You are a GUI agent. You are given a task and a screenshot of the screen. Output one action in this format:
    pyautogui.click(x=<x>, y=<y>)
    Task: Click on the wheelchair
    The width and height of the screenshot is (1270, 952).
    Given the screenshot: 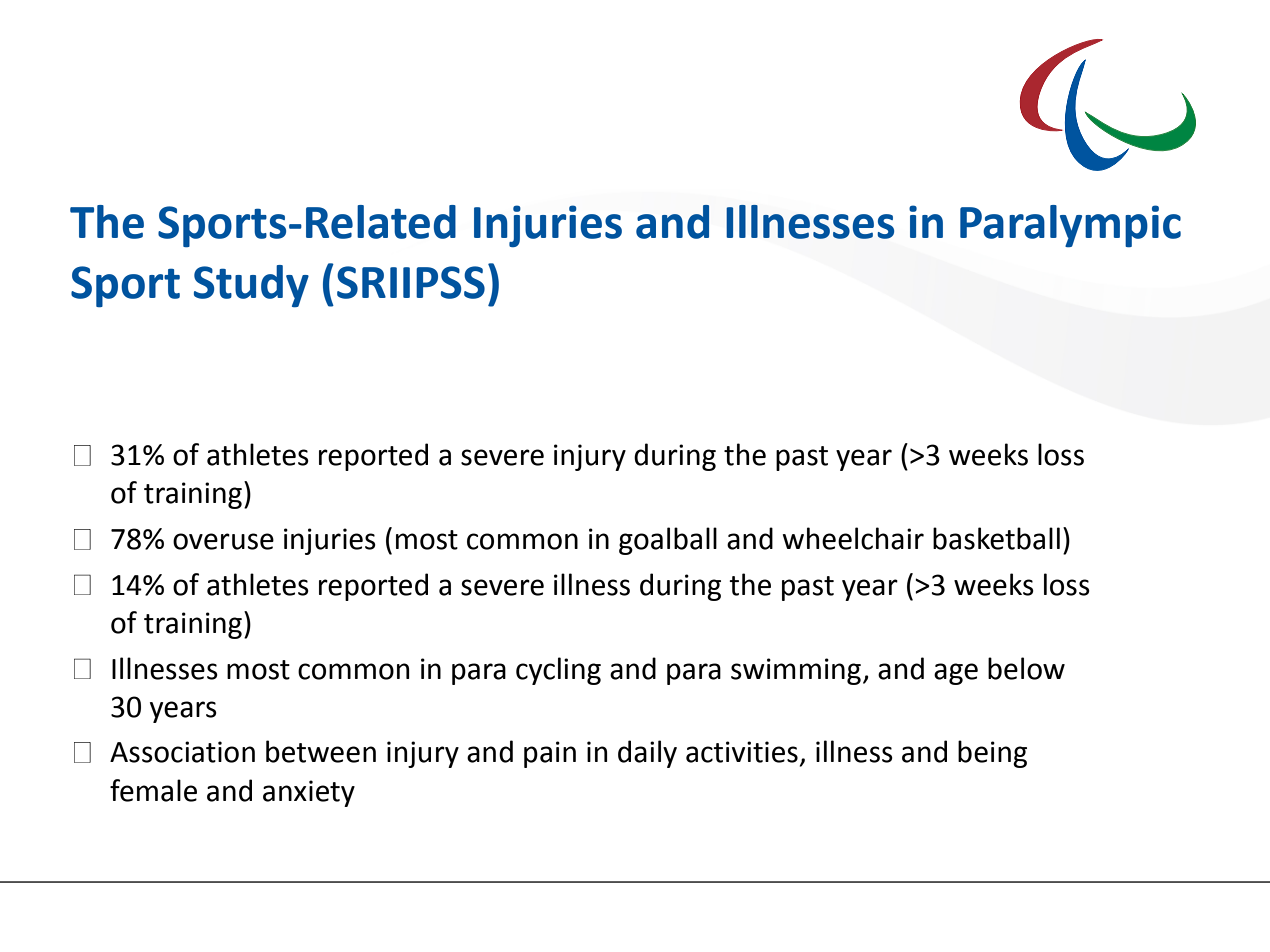 What is the action you would take?
    pyautogui.click(x=853, y=538)
